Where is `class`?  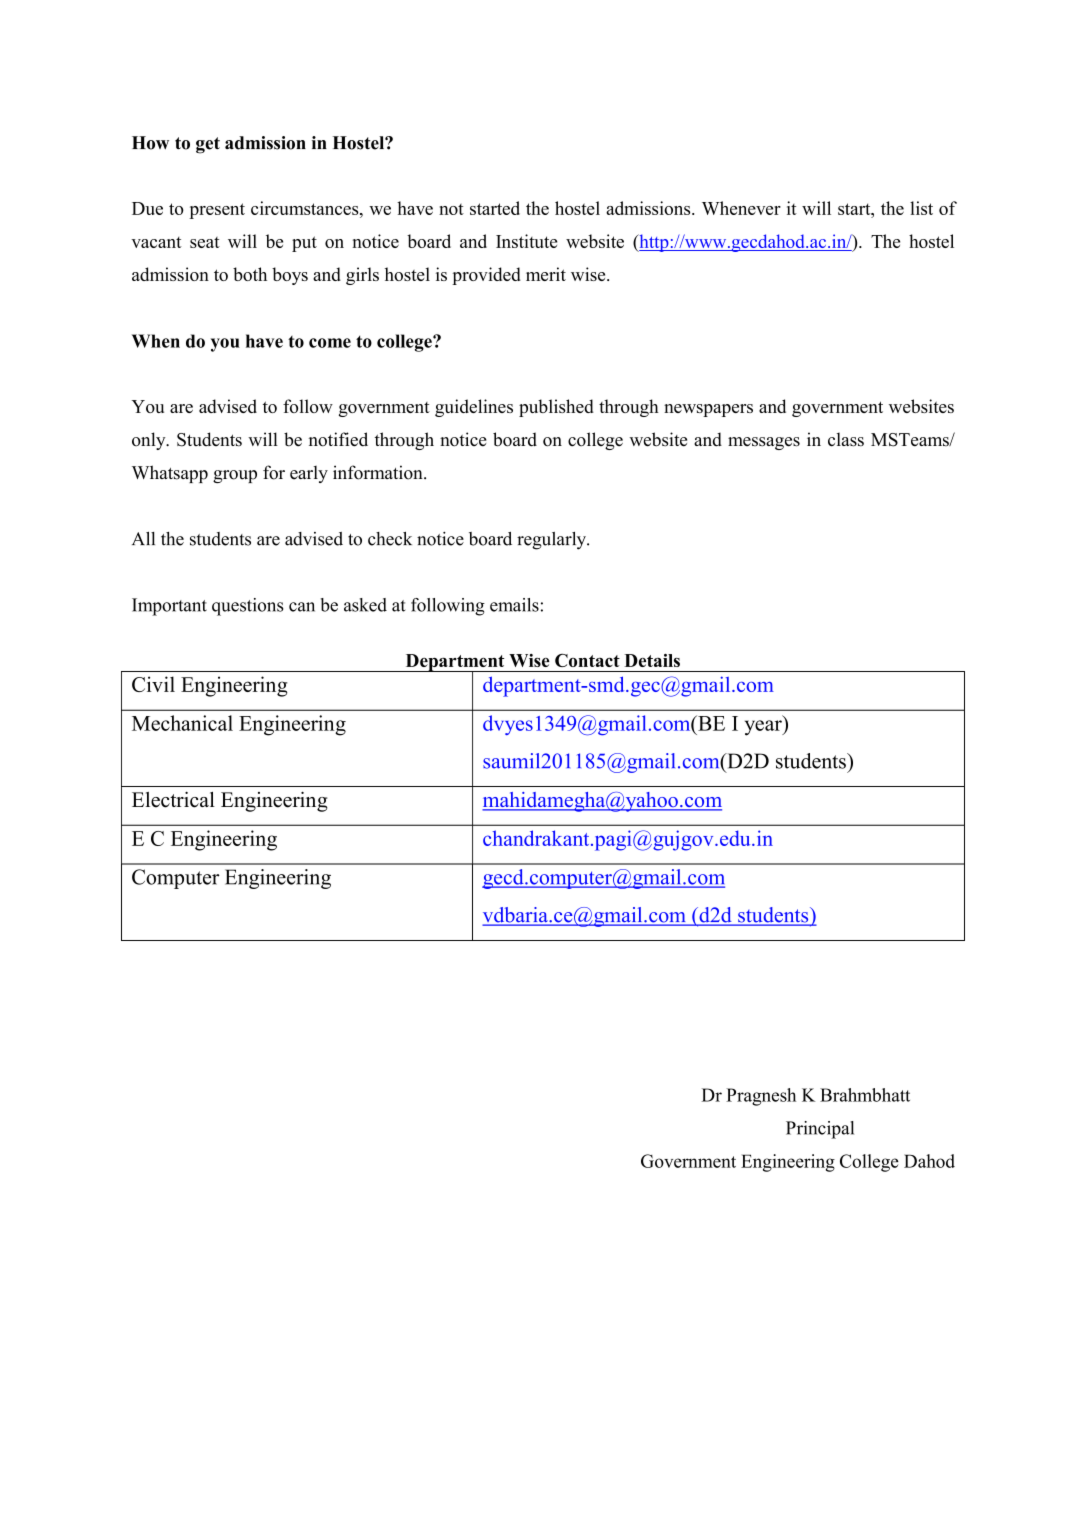 class is located at coordinates (846, 439).
